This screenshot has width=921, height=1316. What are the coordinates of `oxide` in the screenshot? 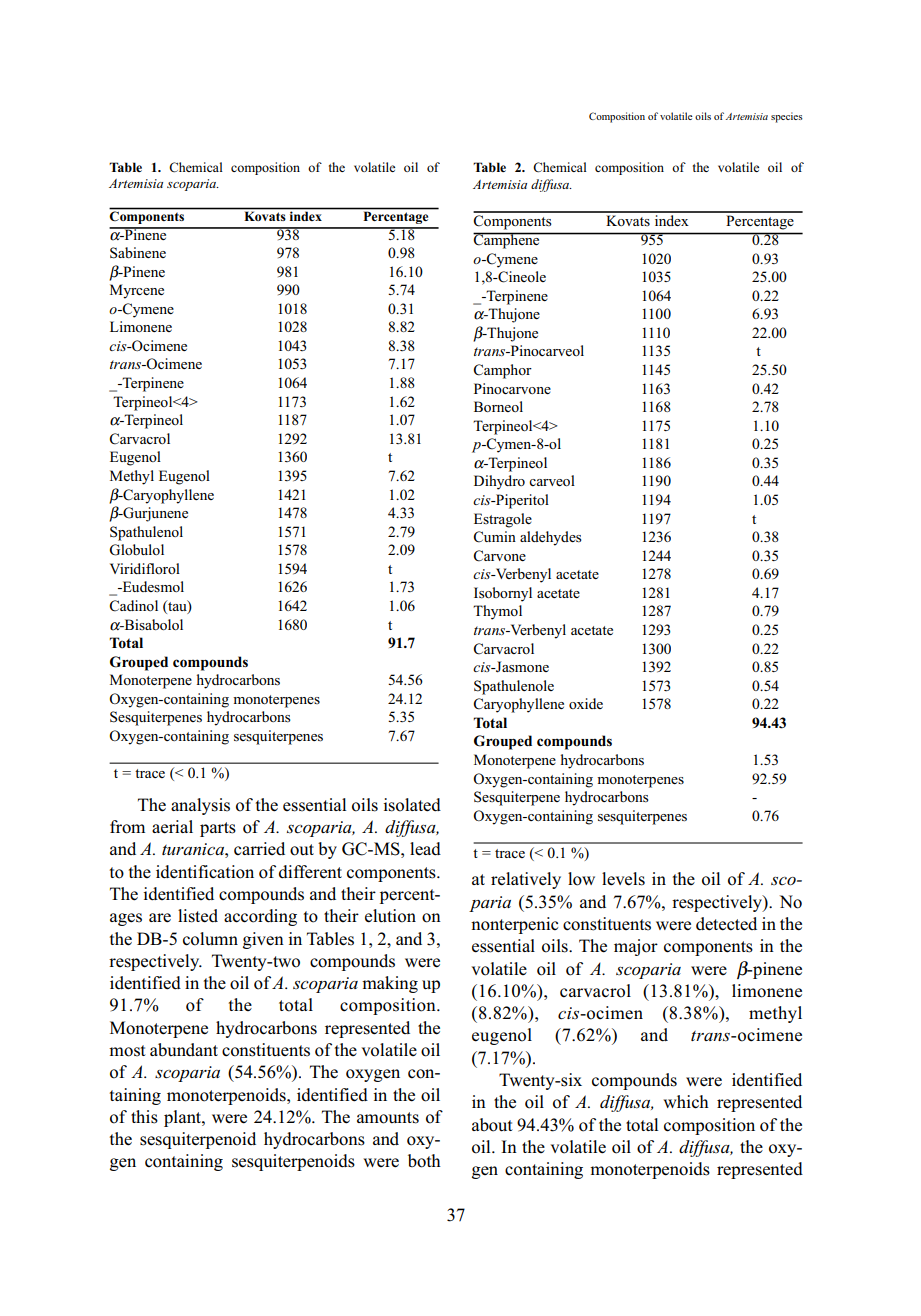 It's located at (586, 703).
